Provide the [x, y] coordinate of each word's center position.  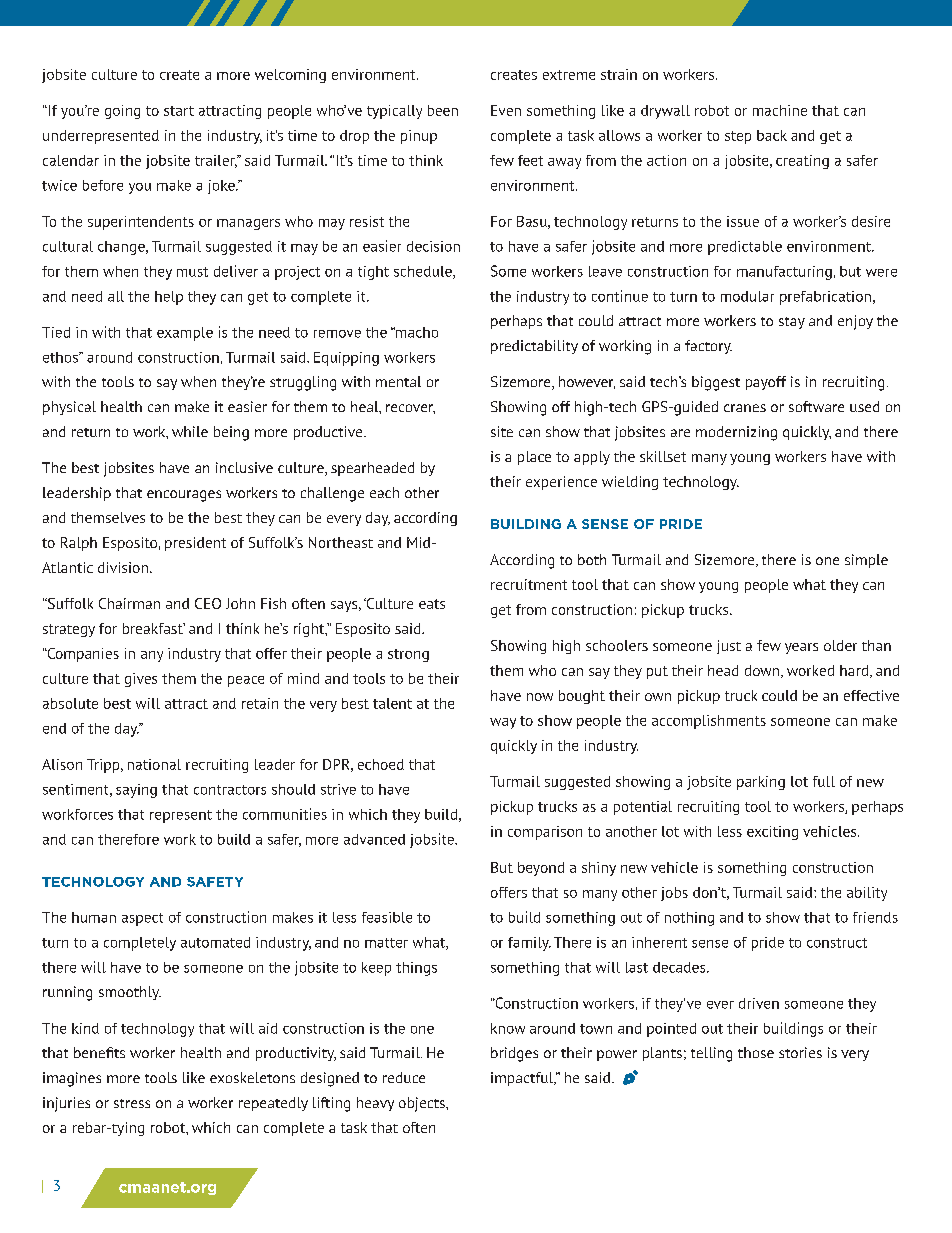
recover [410, 409]
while [190, 431]
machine [780, 110]
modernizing [736, 433]
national [154, 764]
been [443, 110]
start [179, 111]
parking [761, 783]
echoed [381, 764]
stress [132, 1103]
